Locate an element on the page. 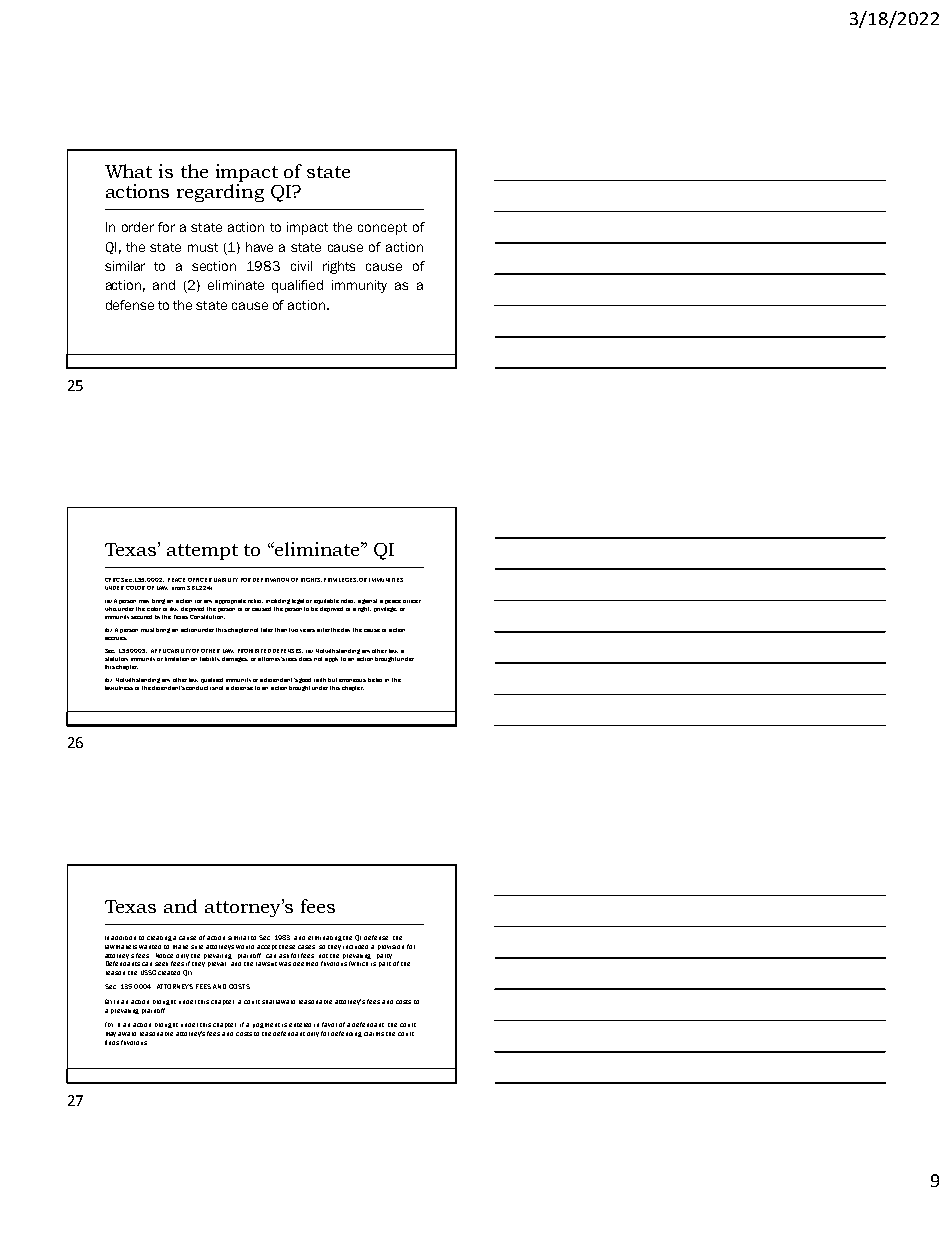 Image resolution: width=952 pixels, height=1233 pixels. civil is located at coordinates (301, 266).
